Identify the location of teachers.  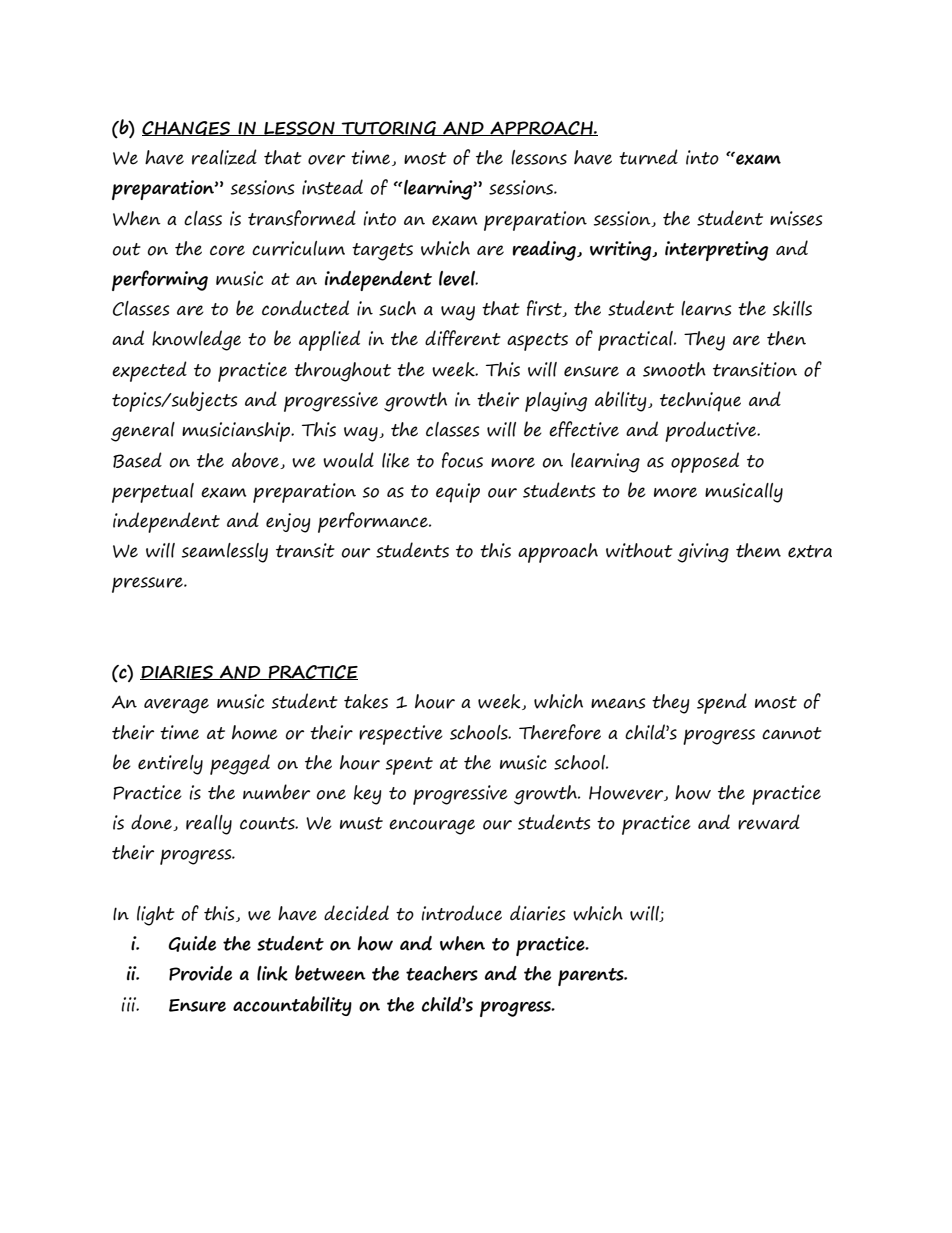
(442, 973).
